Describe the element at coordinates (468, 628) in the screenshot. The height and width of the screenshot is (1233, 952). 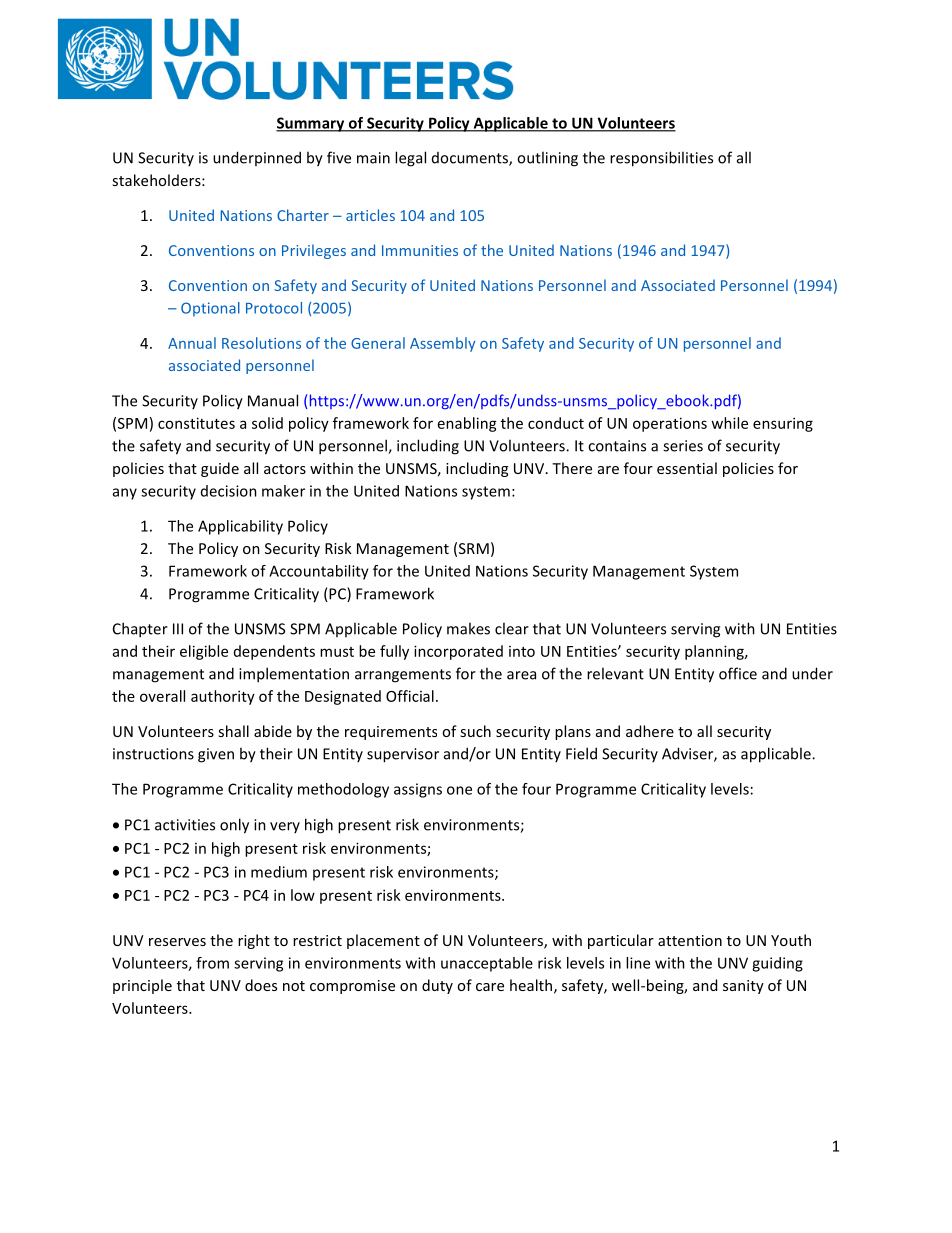
I see `makes` at that location.
